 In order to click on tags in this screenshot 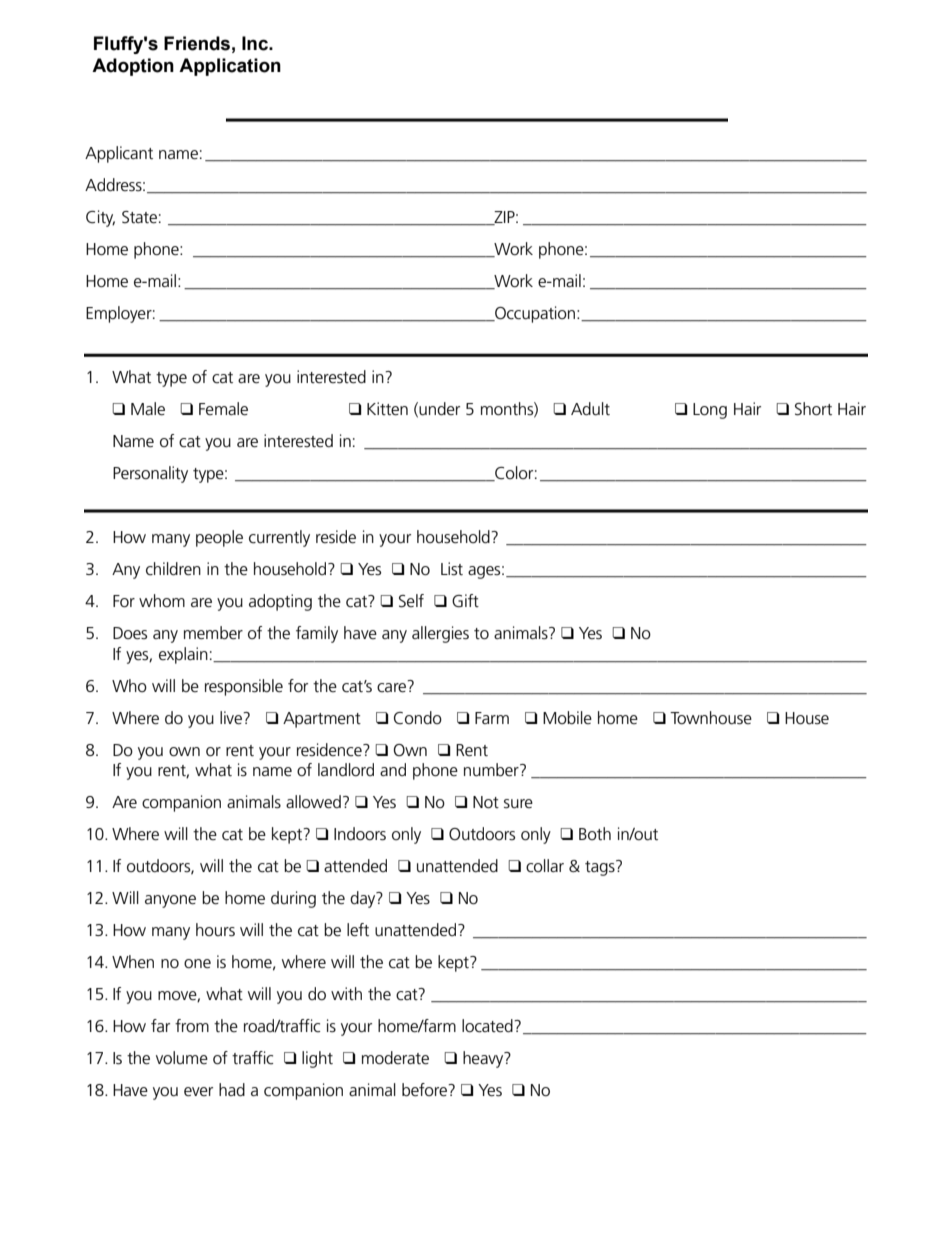, I will do `click(601, 868)`.
